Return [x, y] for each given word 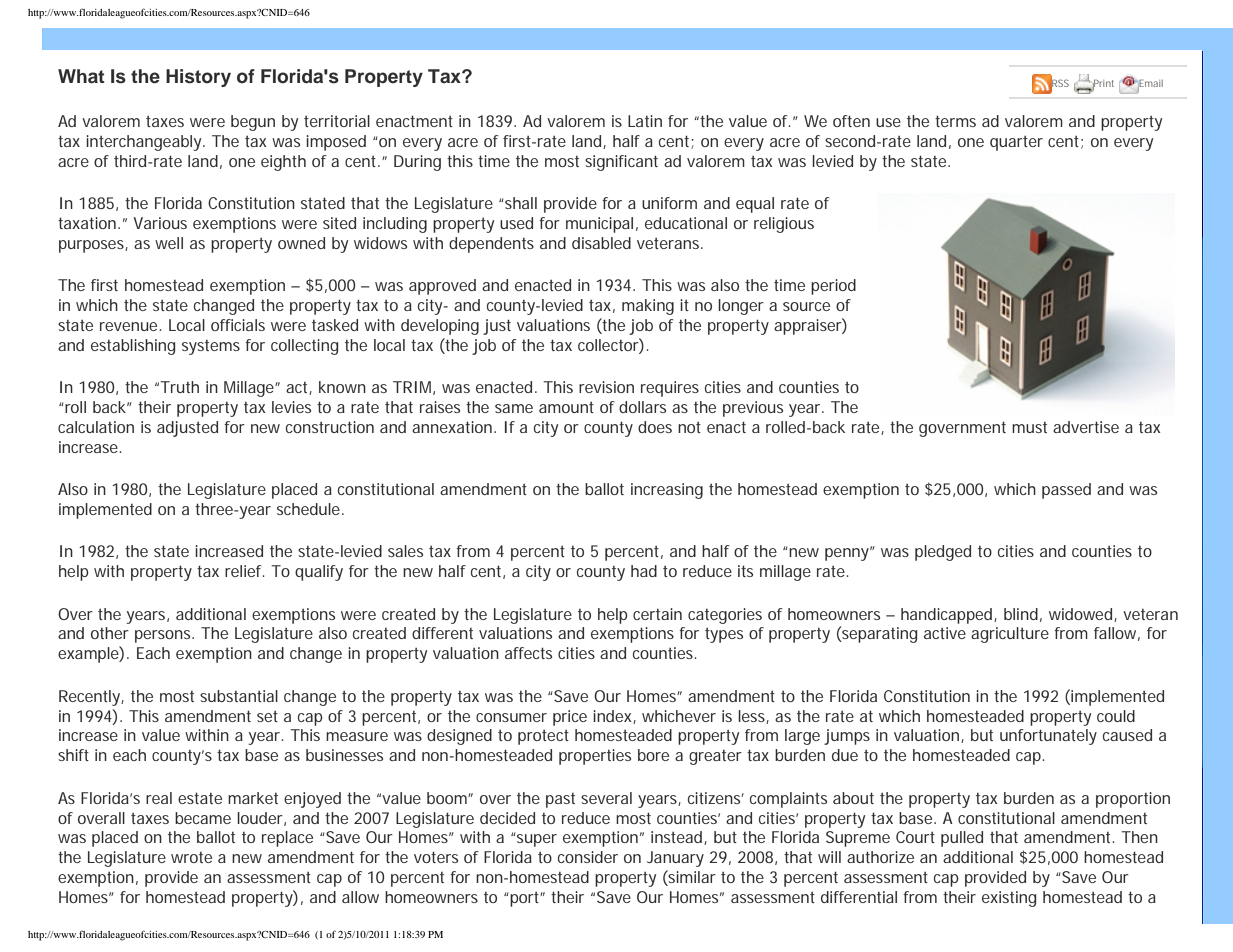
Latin [645, 121]
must [1029, 427]
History [198, 78]
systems [211, 347]
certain [657, 614]
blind [1021, 614]
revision [606, 387]
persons [164, 636]
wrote [191, 857]
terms [955, 121]
